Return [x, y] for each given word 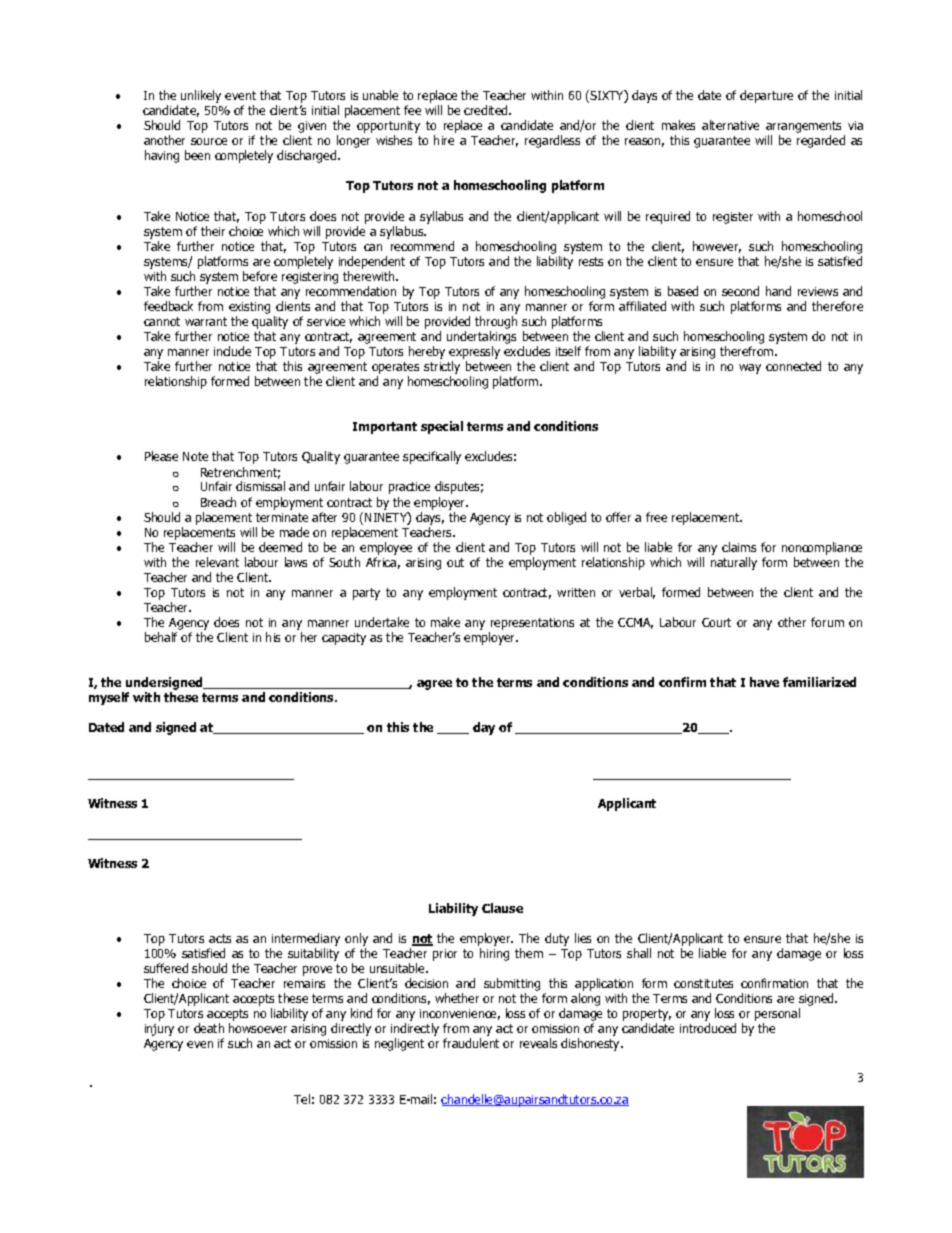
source [209, 141]
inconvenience [460, 1014]
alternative [730, 125]
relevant [217, 562]
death [209, 1028]
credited [487, 110]
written [576, 592]
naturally [734, 563]
